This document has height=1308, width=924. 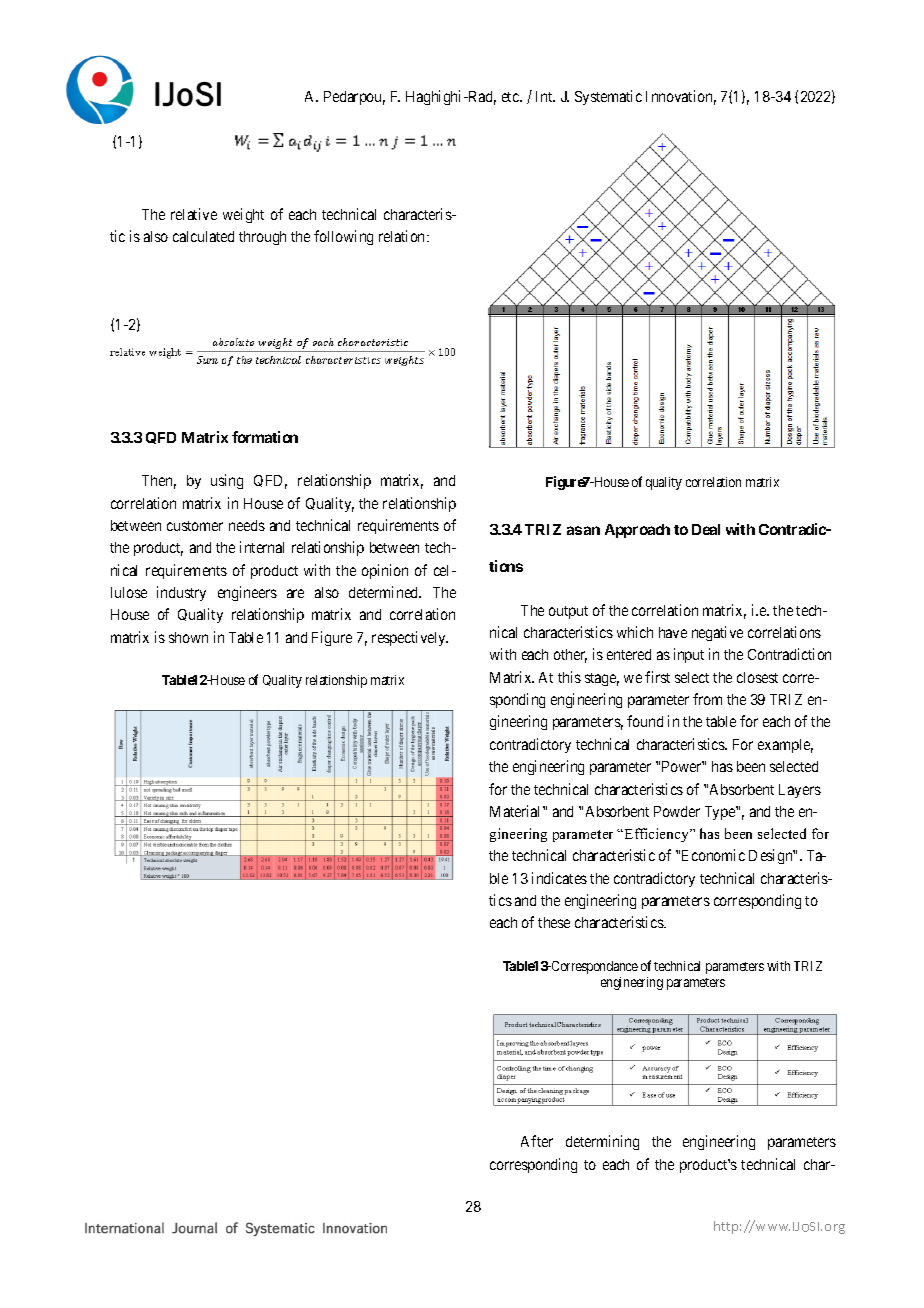 What do you see at coordinates (265, 437) in the document?
I see `formation` at bounding box center [265, 437].
